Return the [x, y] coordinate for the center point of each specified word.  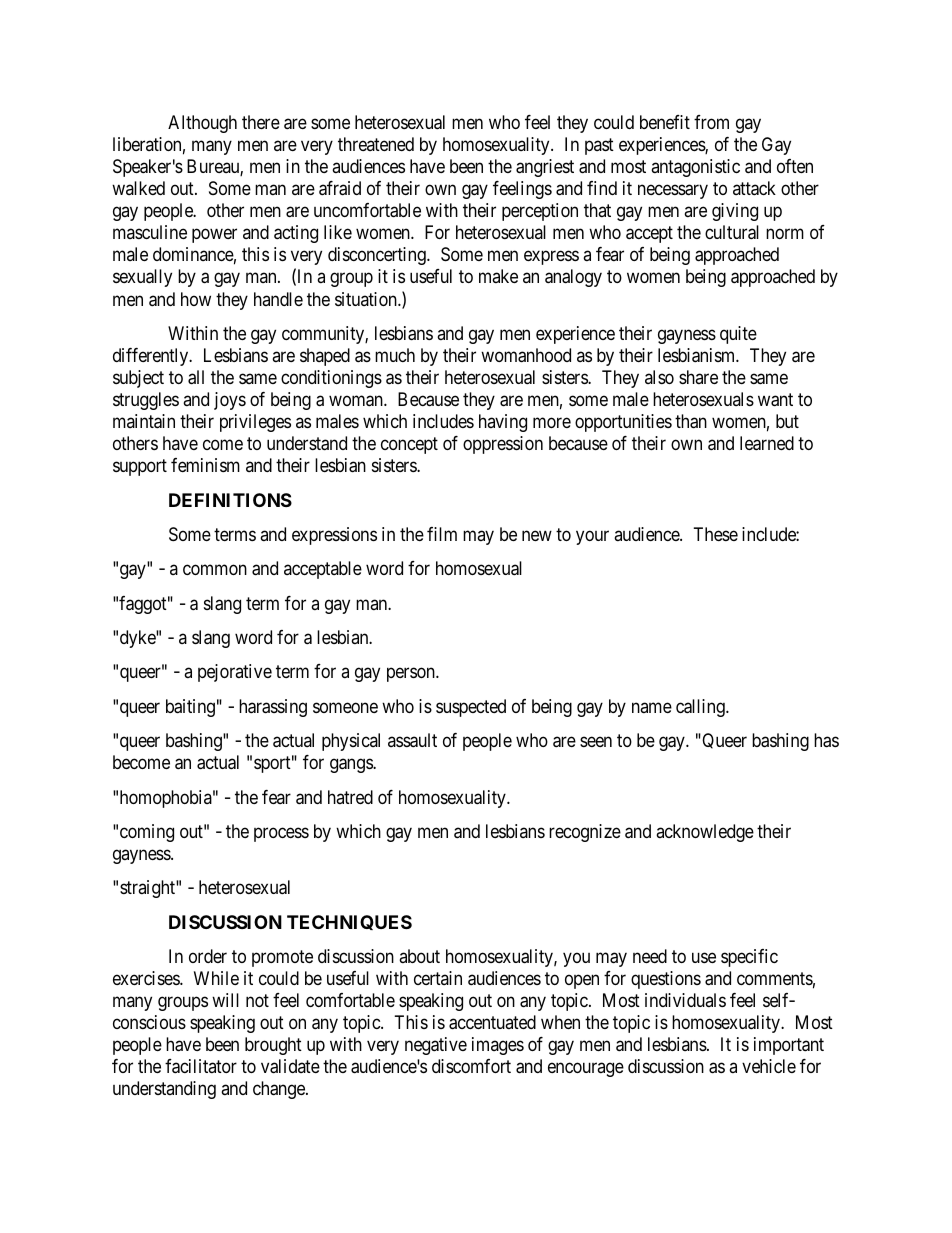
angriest [545, 168]
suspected [471, 708]
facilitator [201, 1066]
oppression [503, 445]
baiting [190, 708]
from [711, 122]
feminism [205, 465]
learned [767, 443]
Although [202, 124]
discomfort [471, 1066]
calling [701, 708]
